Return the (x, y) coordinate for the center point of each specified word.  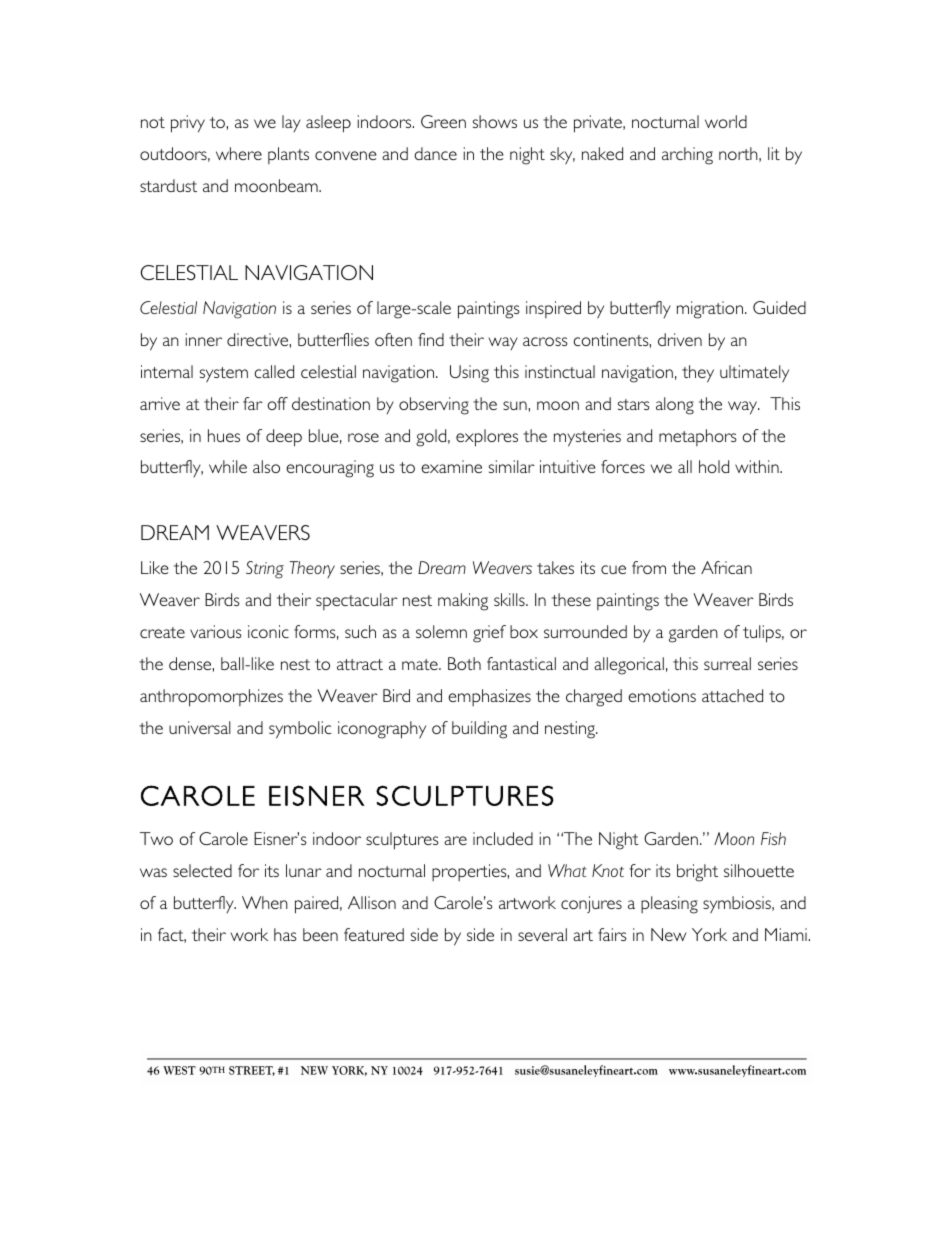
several (542, 934)
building (479, 730)
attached (732, 695)
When (265, 902)
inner (204, 339)
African (726, 567)
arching (687, 156)
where (239, 153)
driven (680, 339)
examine (451, 466)
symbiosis (738, 905)
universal (200, 727)
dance (435, 153)
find (431, 339)
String (265, 570)
